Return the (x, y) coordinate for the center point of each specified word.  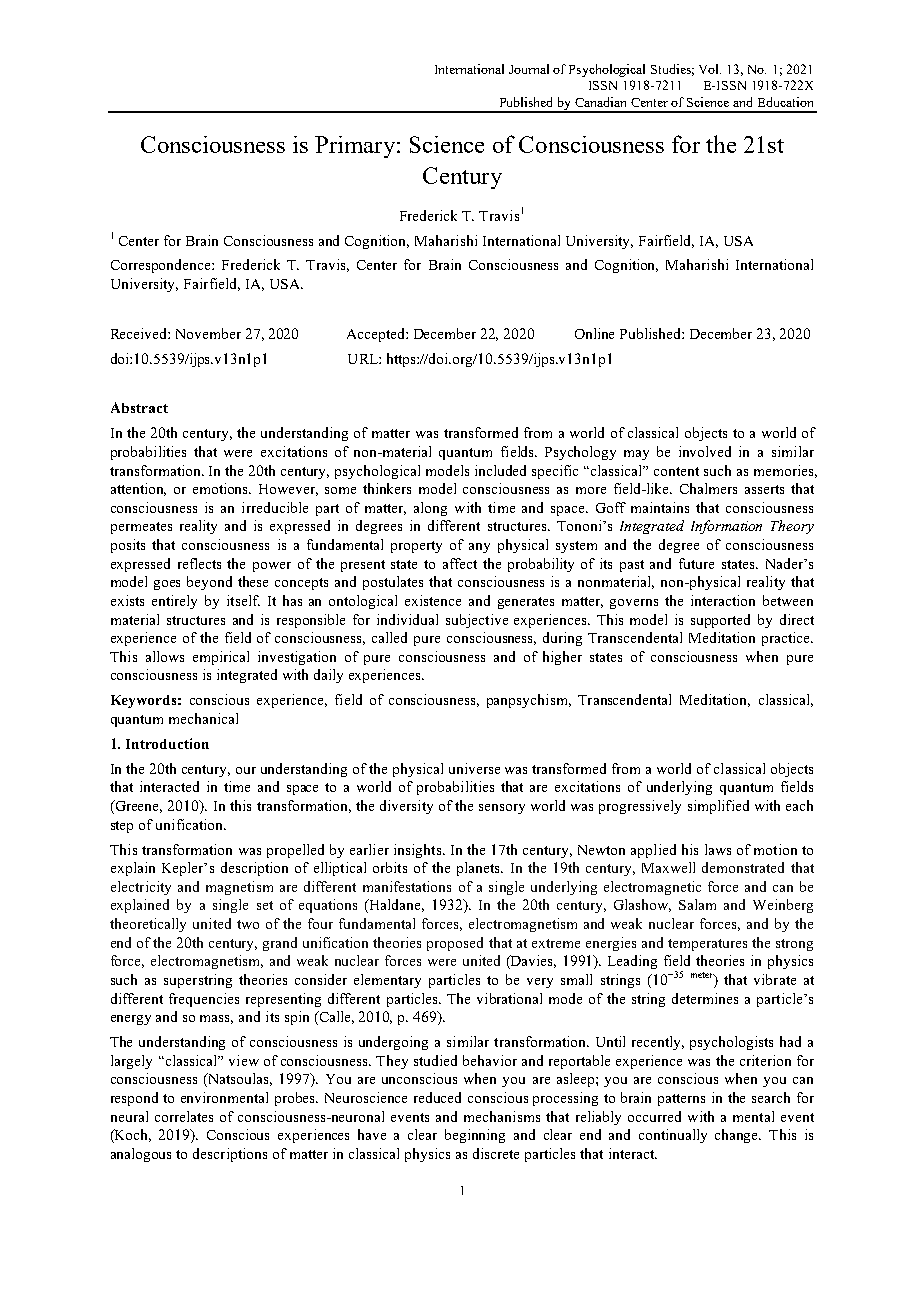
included (500, 470)
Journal (529, 69)
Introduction (167, 743)
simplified (718, 807)
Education (785, 102)
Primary (356, 147)
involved (705, 451)
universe (474, 768)
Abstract (139, 407)
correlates (184, 1116)
